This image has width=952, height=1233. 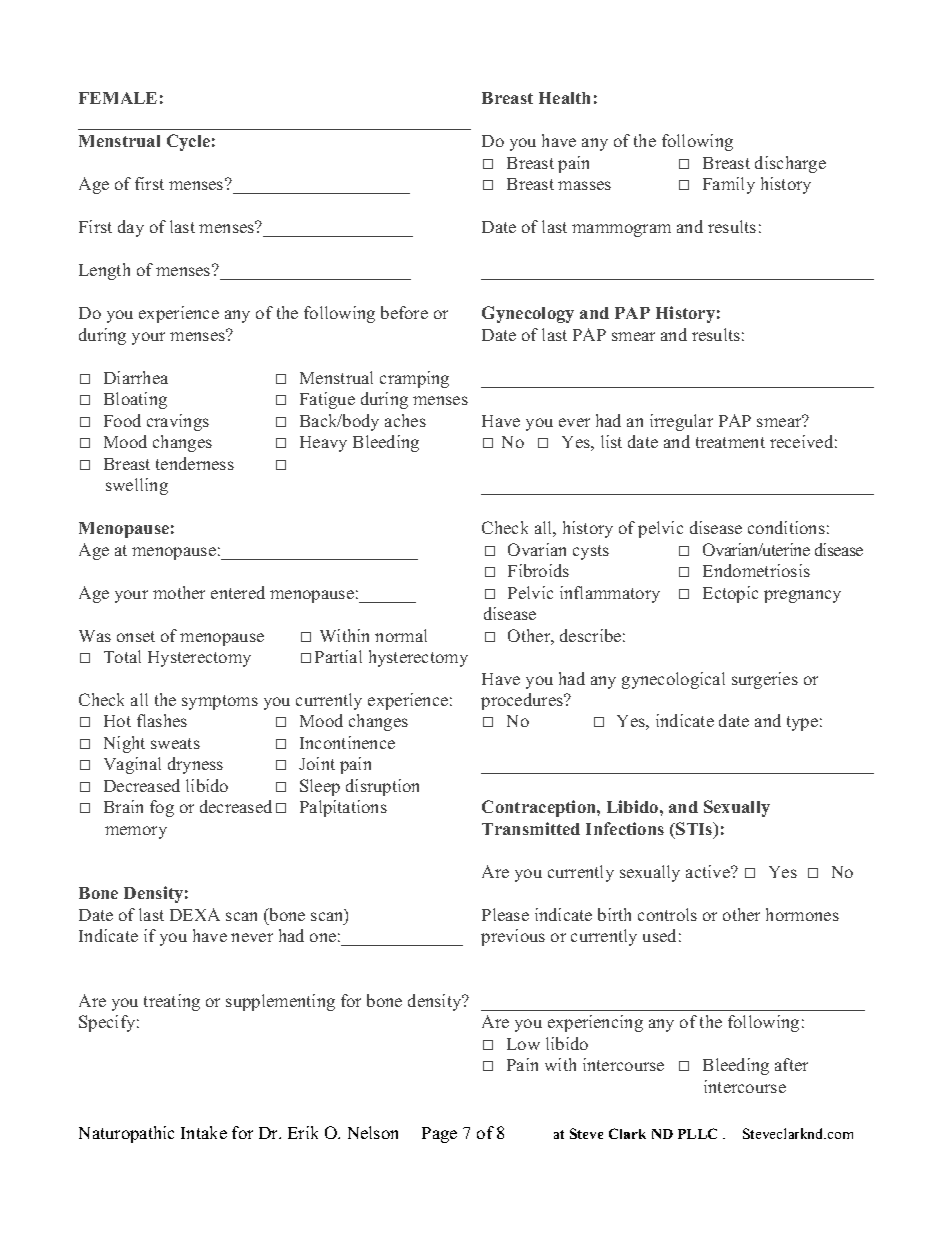 I want to click on Health, so click(x=564, y=98).
